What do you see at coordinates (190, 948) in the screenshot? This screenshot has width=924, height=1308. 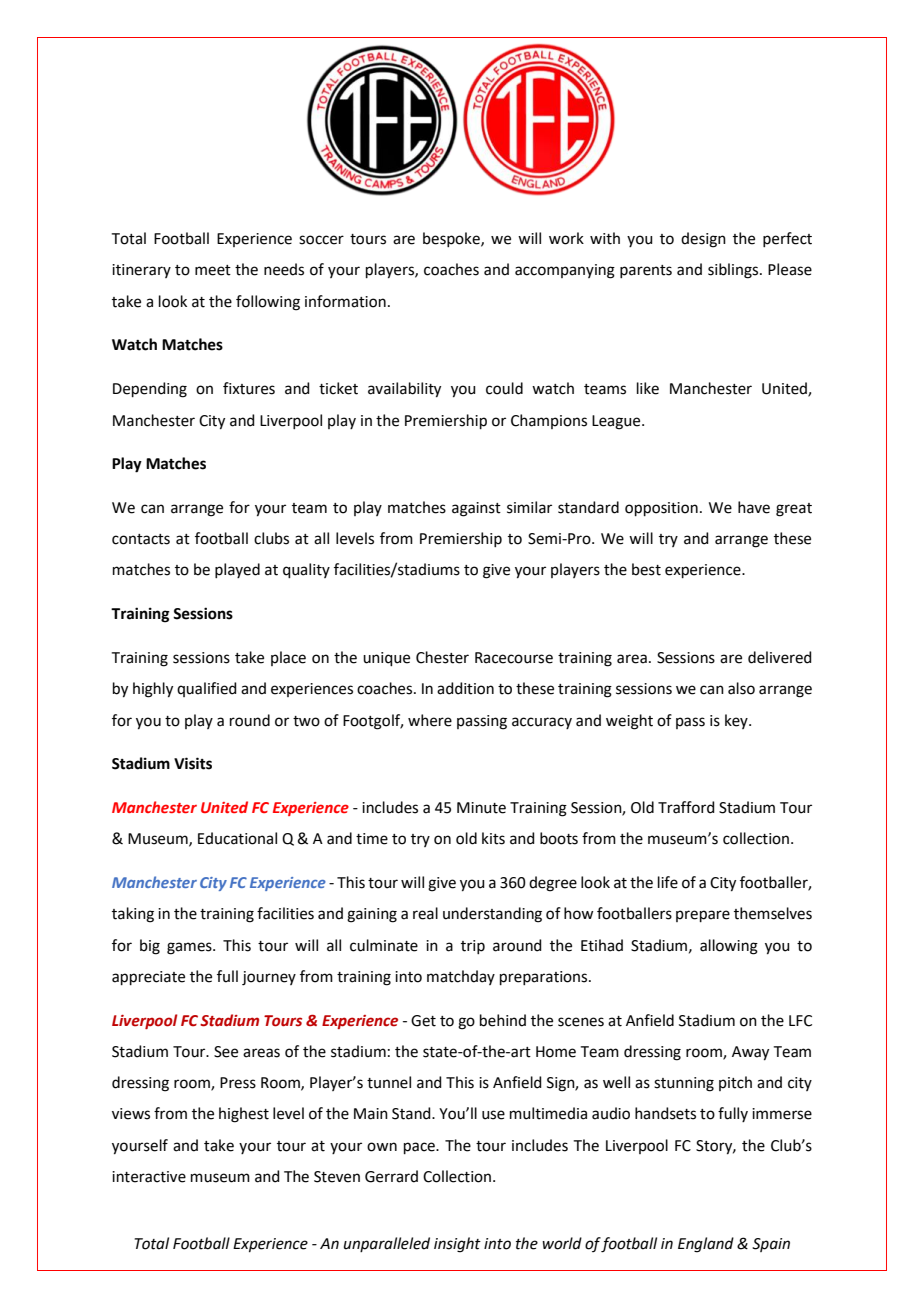 I see `games` at bounding box center [190, 948].
